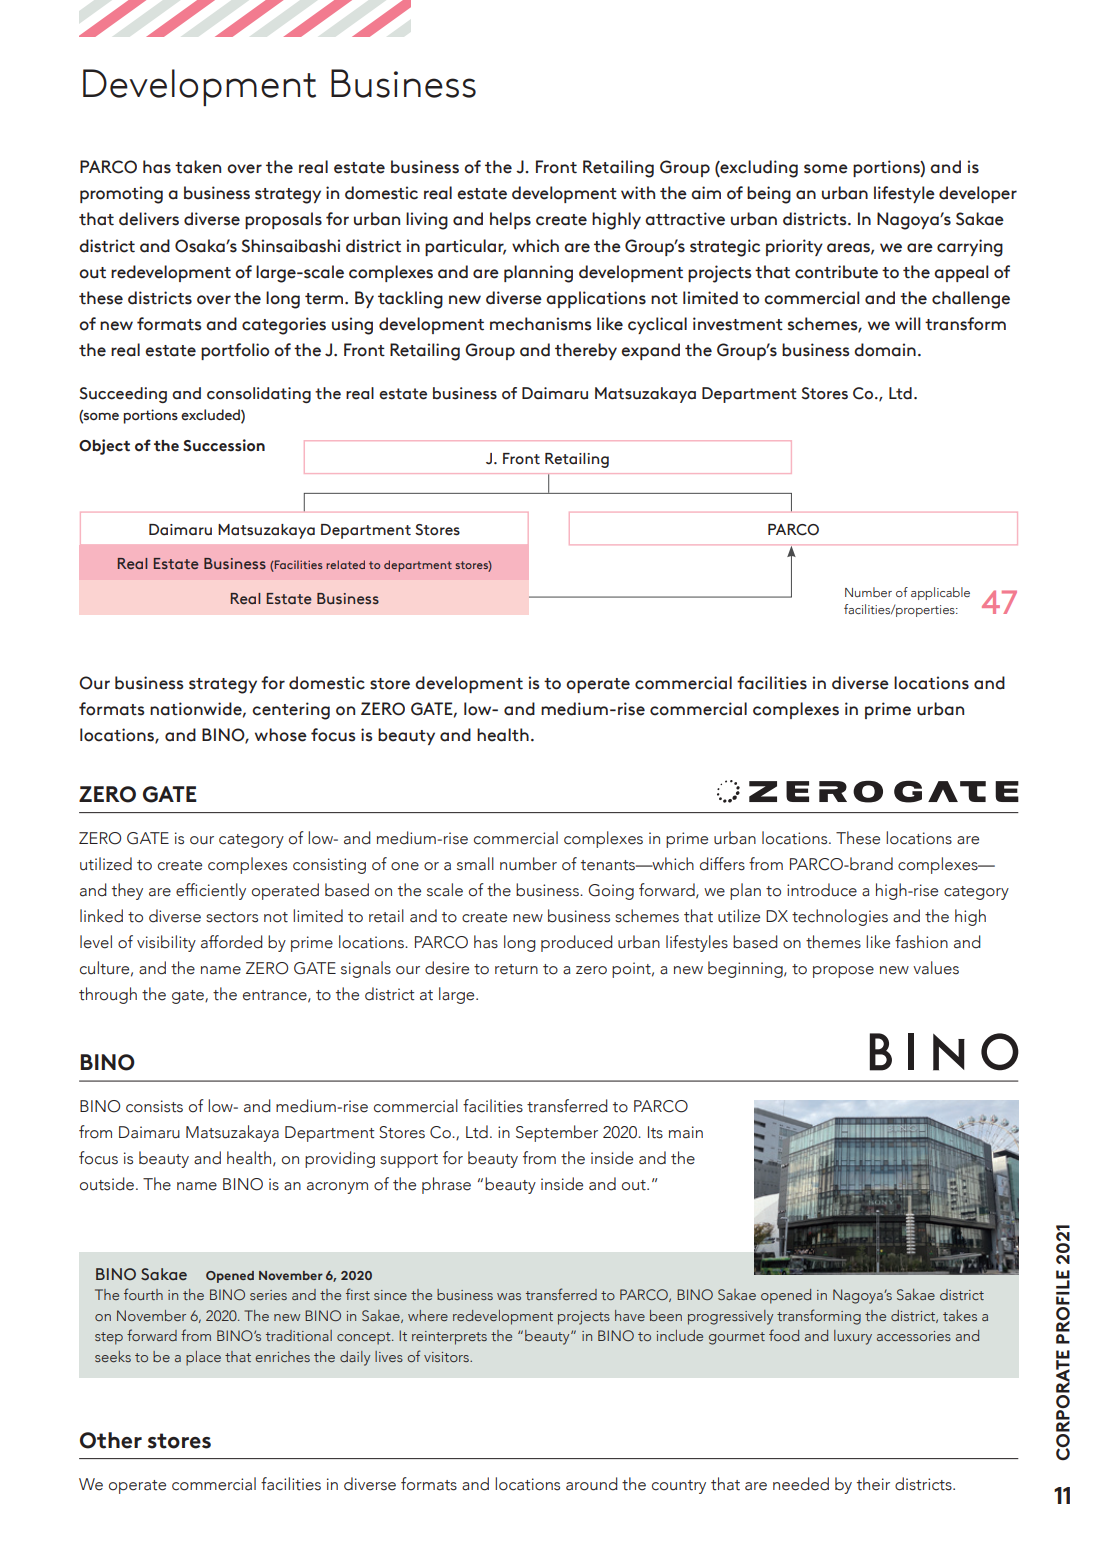 This document has height=1567, width=1108. Describe the element at coordinates (345, 564) in the document. I see `related` at that location.
